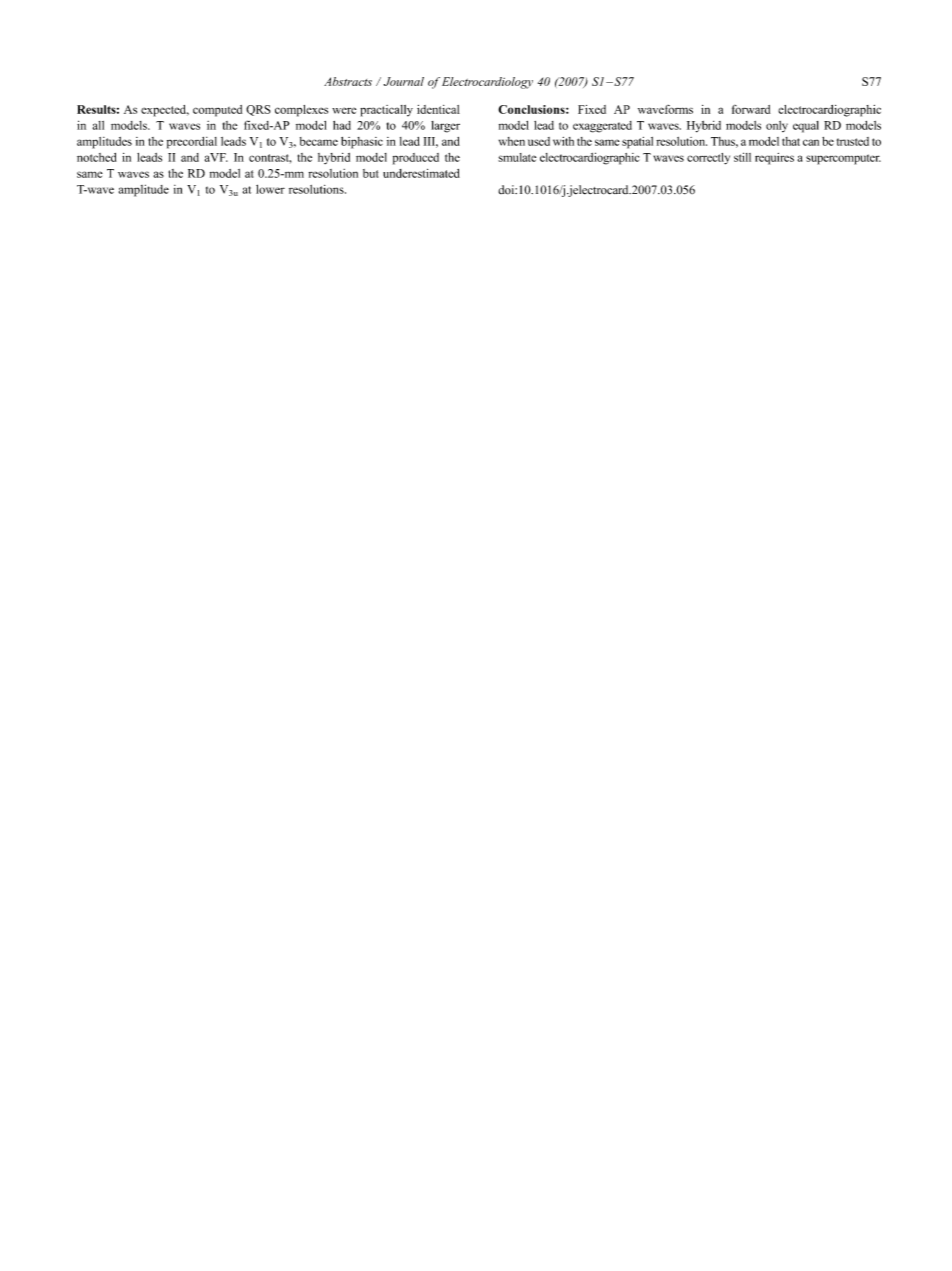  I want to click on Abstracts, so click(348, 81).
